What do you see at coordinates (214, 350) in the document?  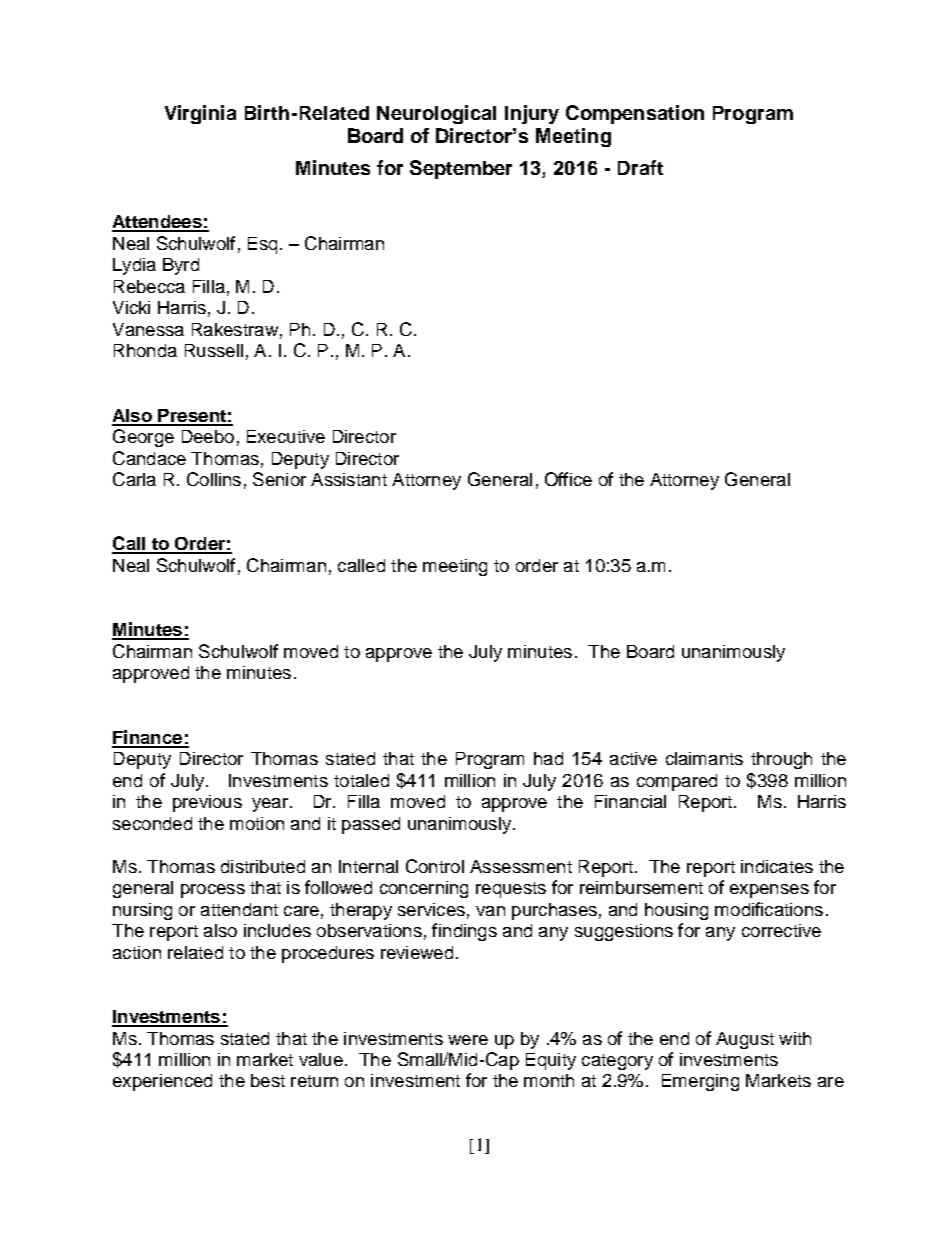 I see `Russell` at bounding box center [214, 350].
